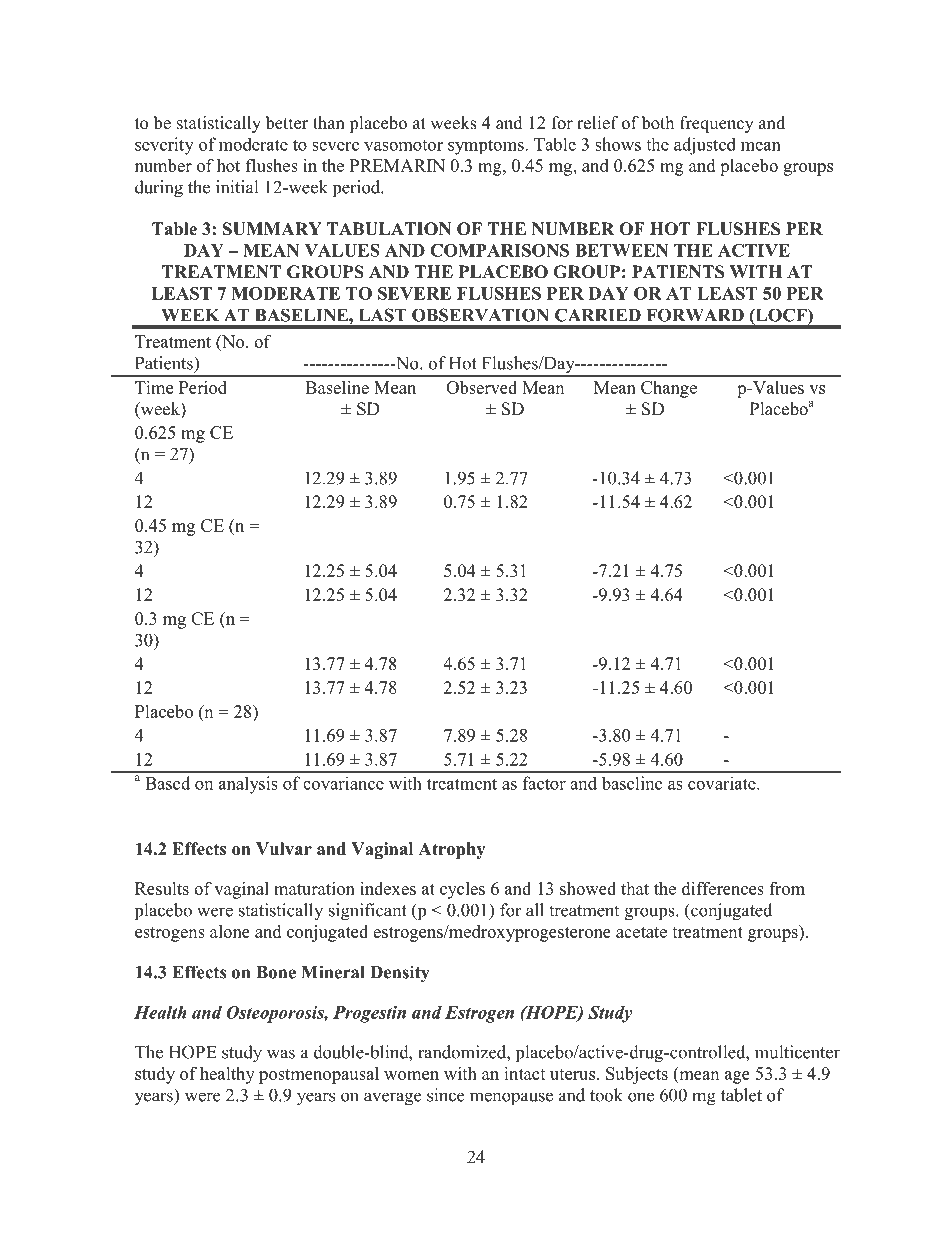 The height and width of the screenshot is (1233, 952). I want to click on symptoms, so click(487, 147).
